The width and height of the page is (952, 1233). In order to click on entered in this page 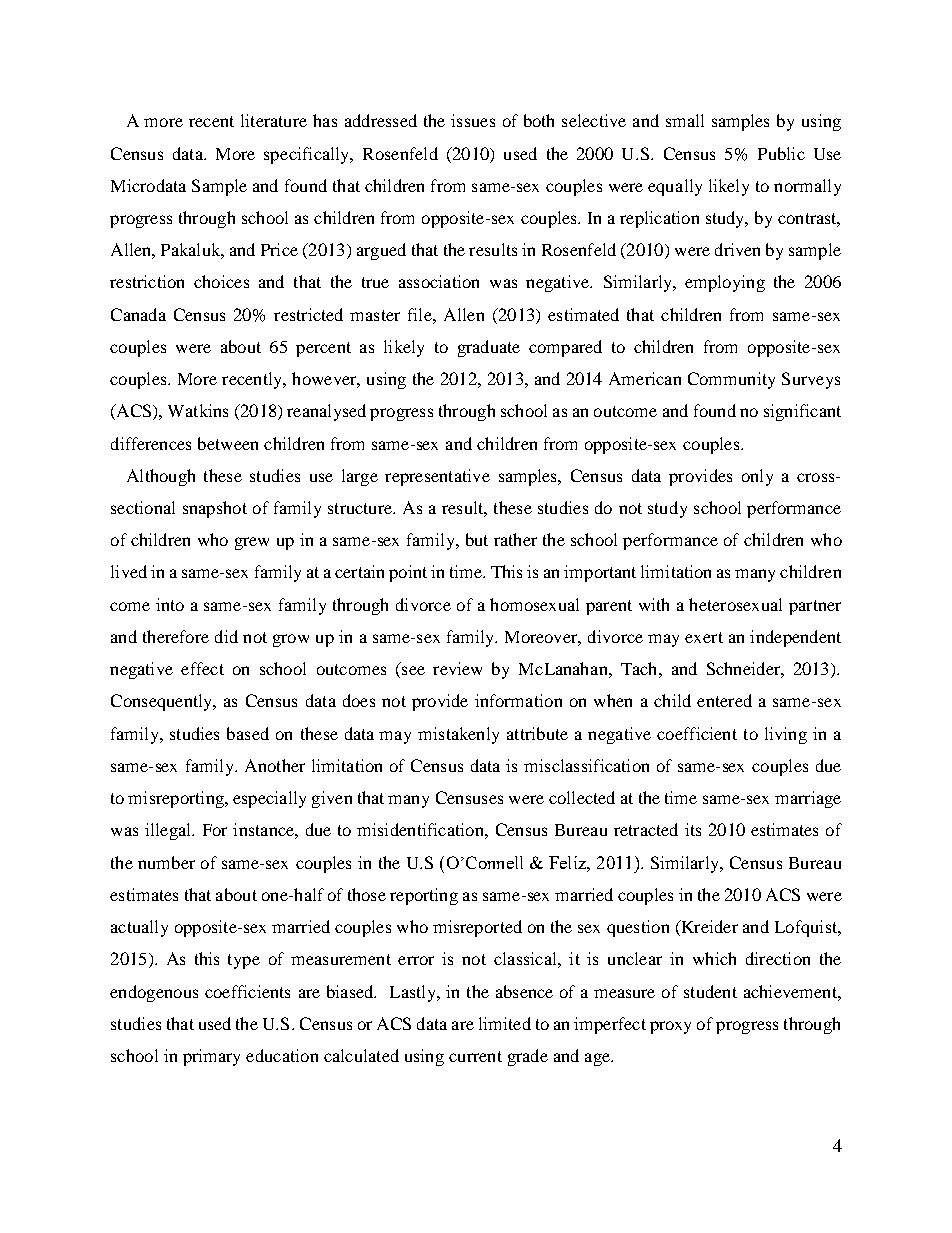, I will do `click(724, 700)`.
